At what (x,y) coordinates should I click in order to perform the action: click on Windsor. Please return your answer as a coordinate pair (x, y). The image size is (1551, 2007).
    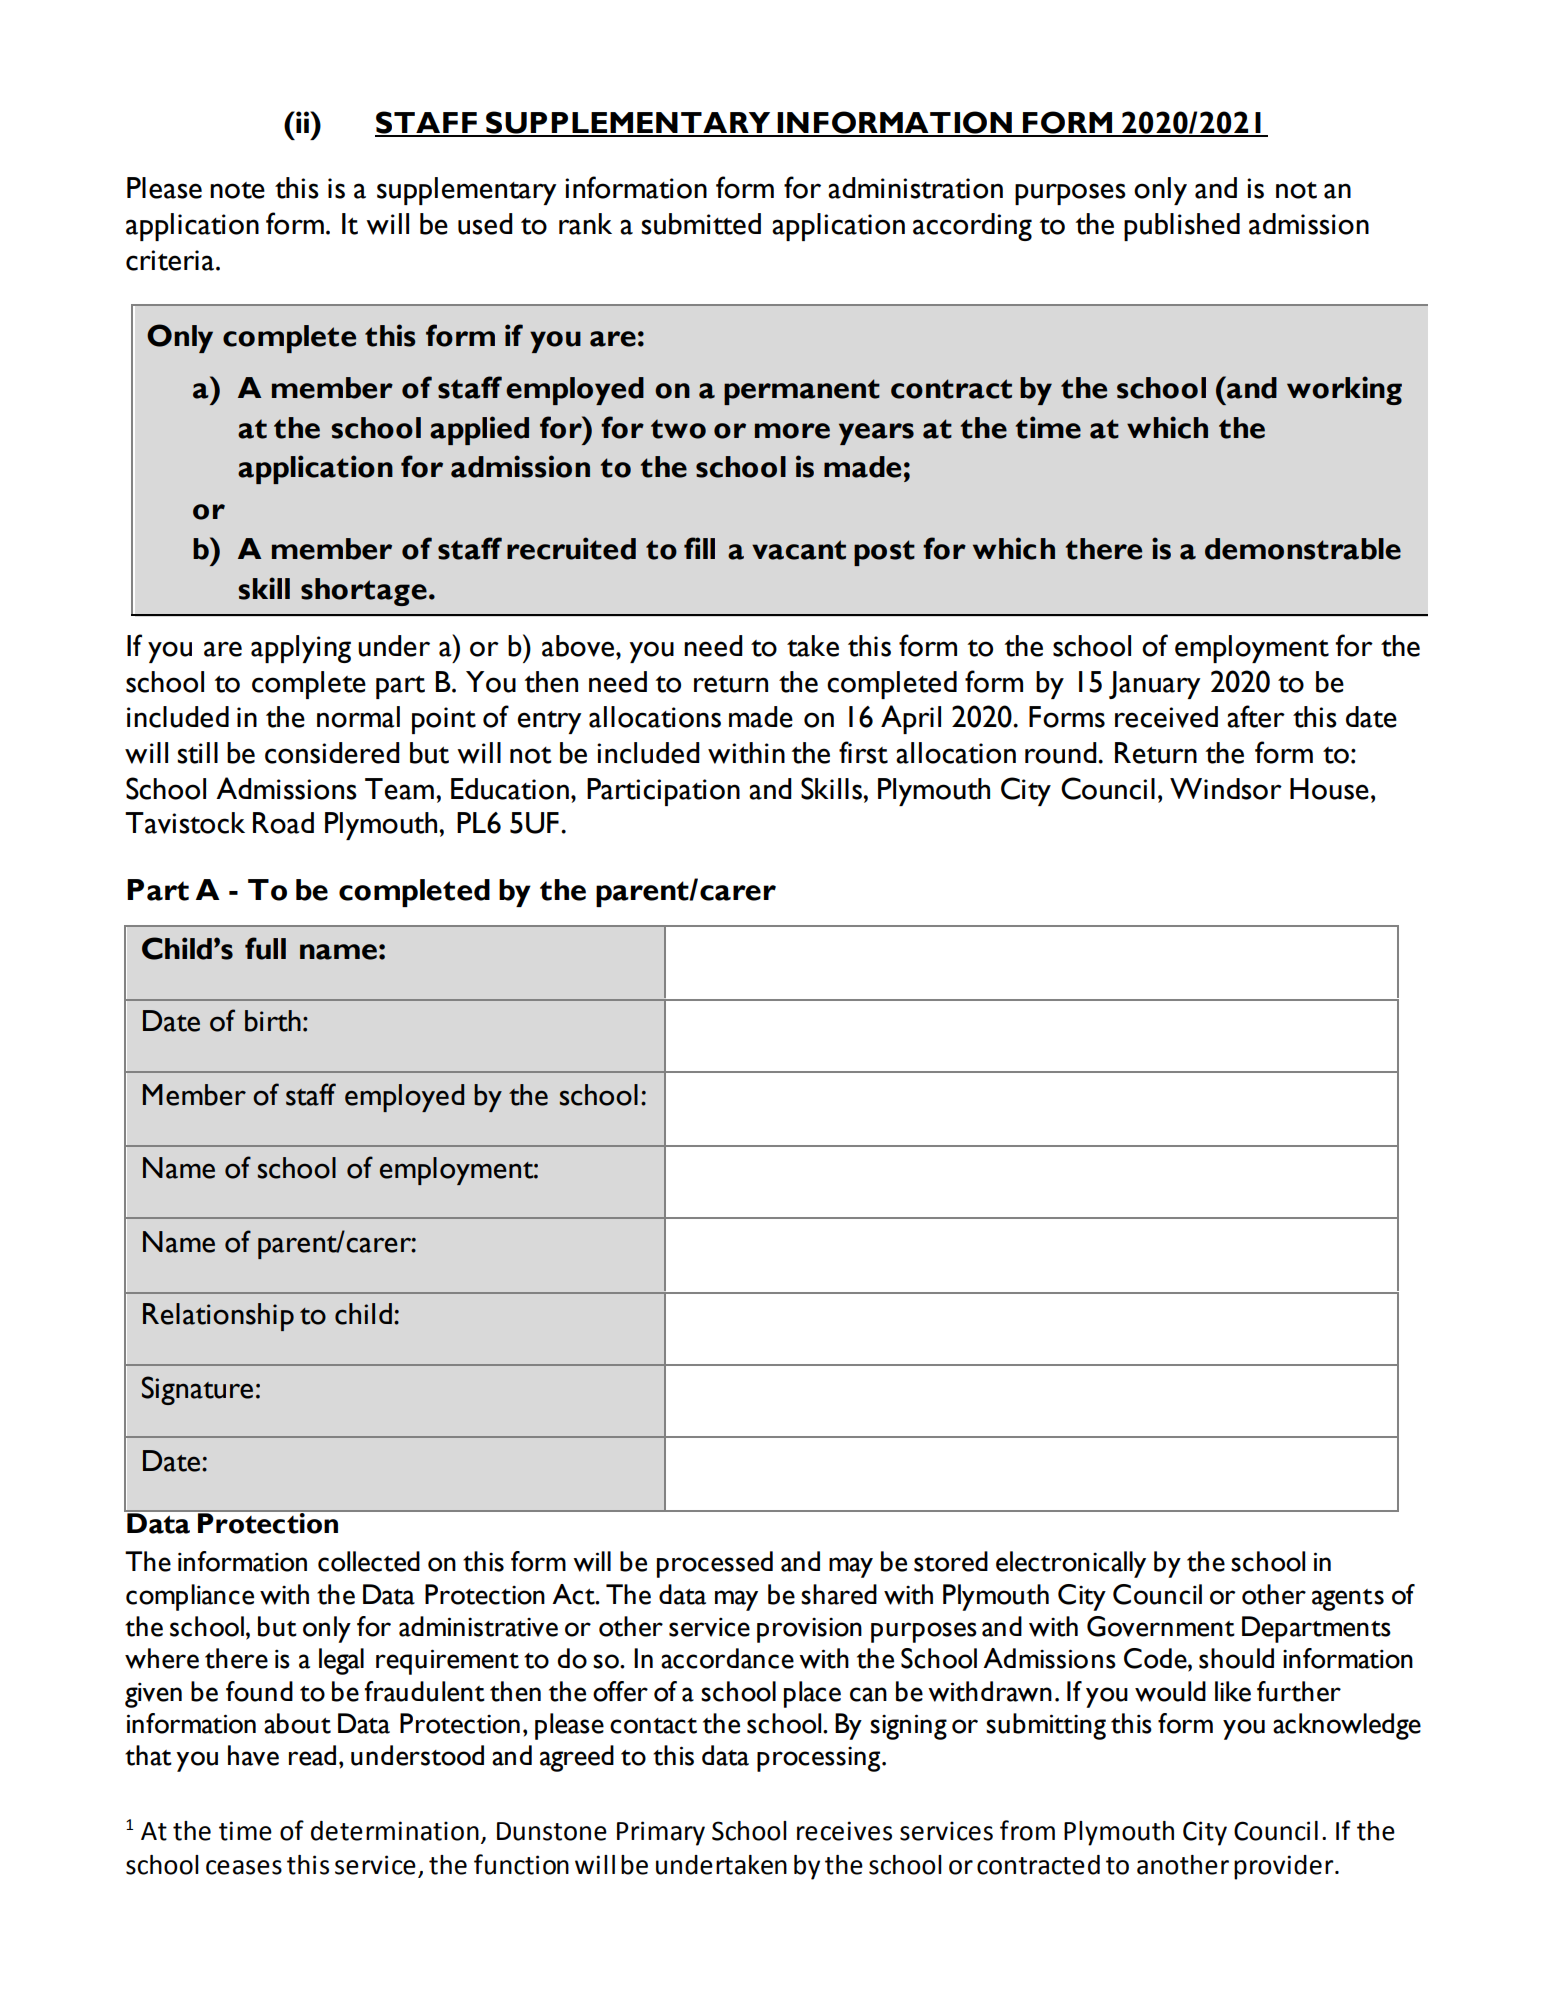
    Looking at the image, I should click on (1226, 789).
